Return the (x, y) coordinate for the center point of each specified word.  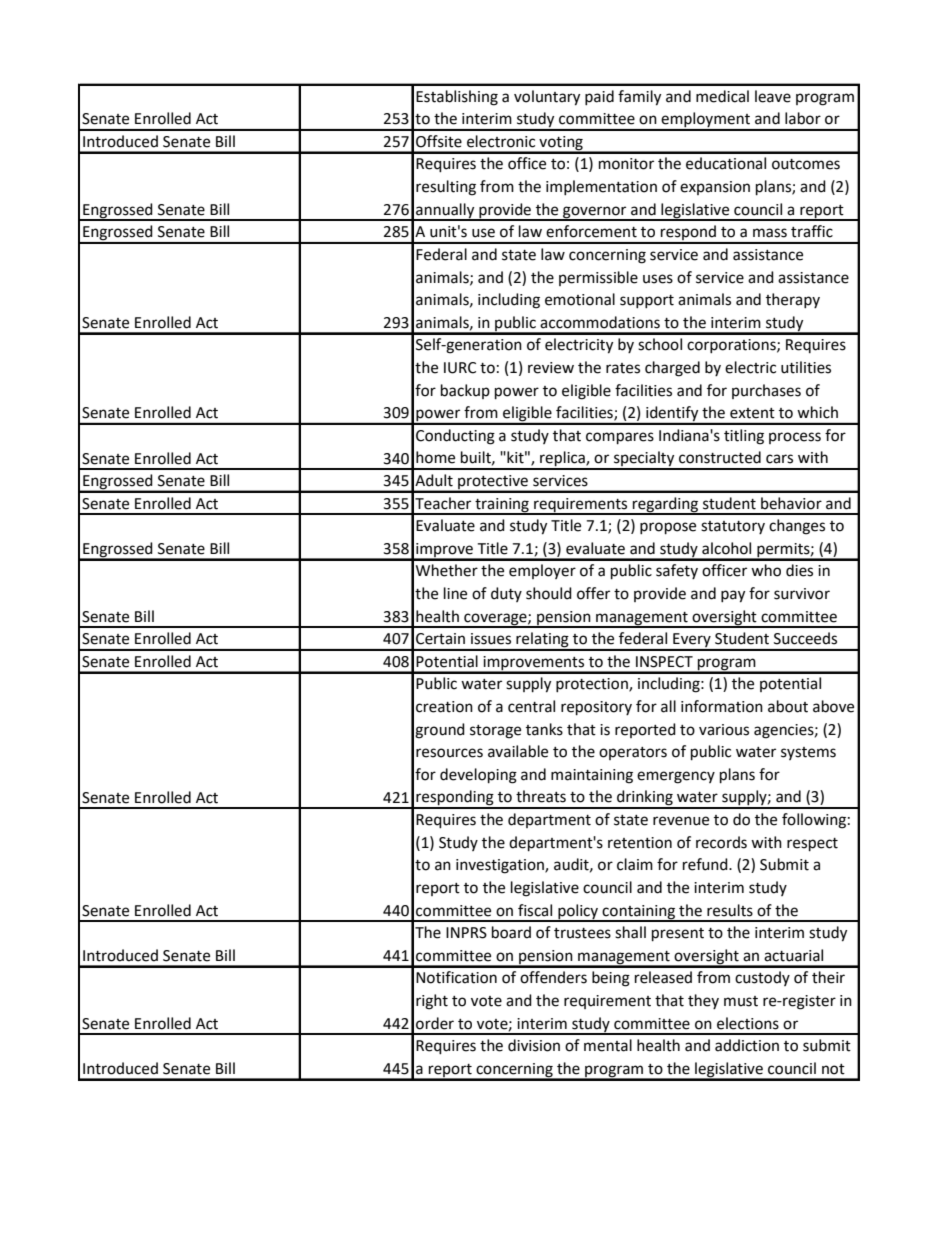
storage (495, 732)
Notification (456, 977)
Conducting (455, 437)
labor (803, 118)
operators (633, 753)
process (795, 438)
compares (620, 438)
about (788, 706)
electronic (501, 141)
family (639, 98)
